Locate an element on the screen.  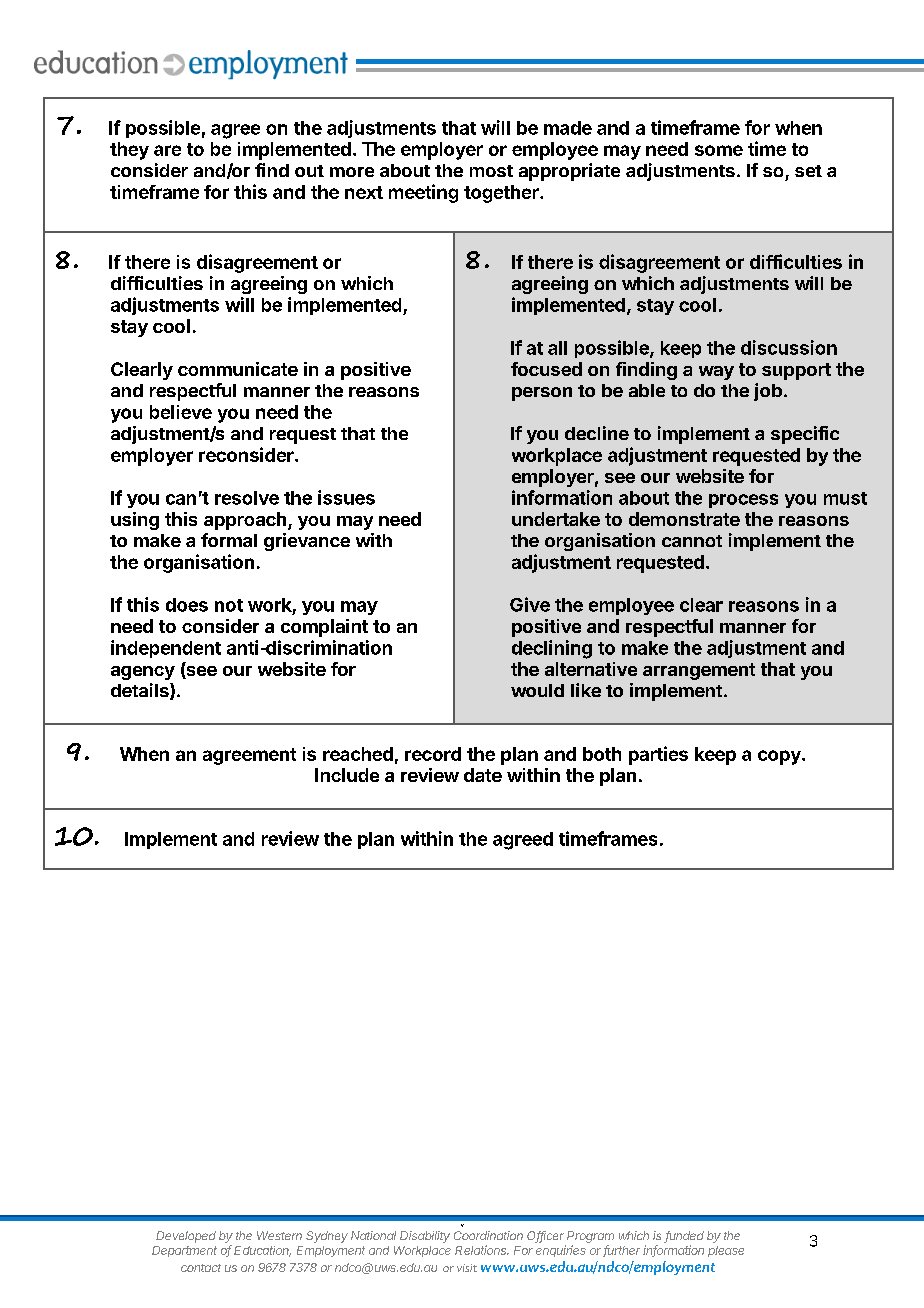
agency is located at coordinates (143, 673).
